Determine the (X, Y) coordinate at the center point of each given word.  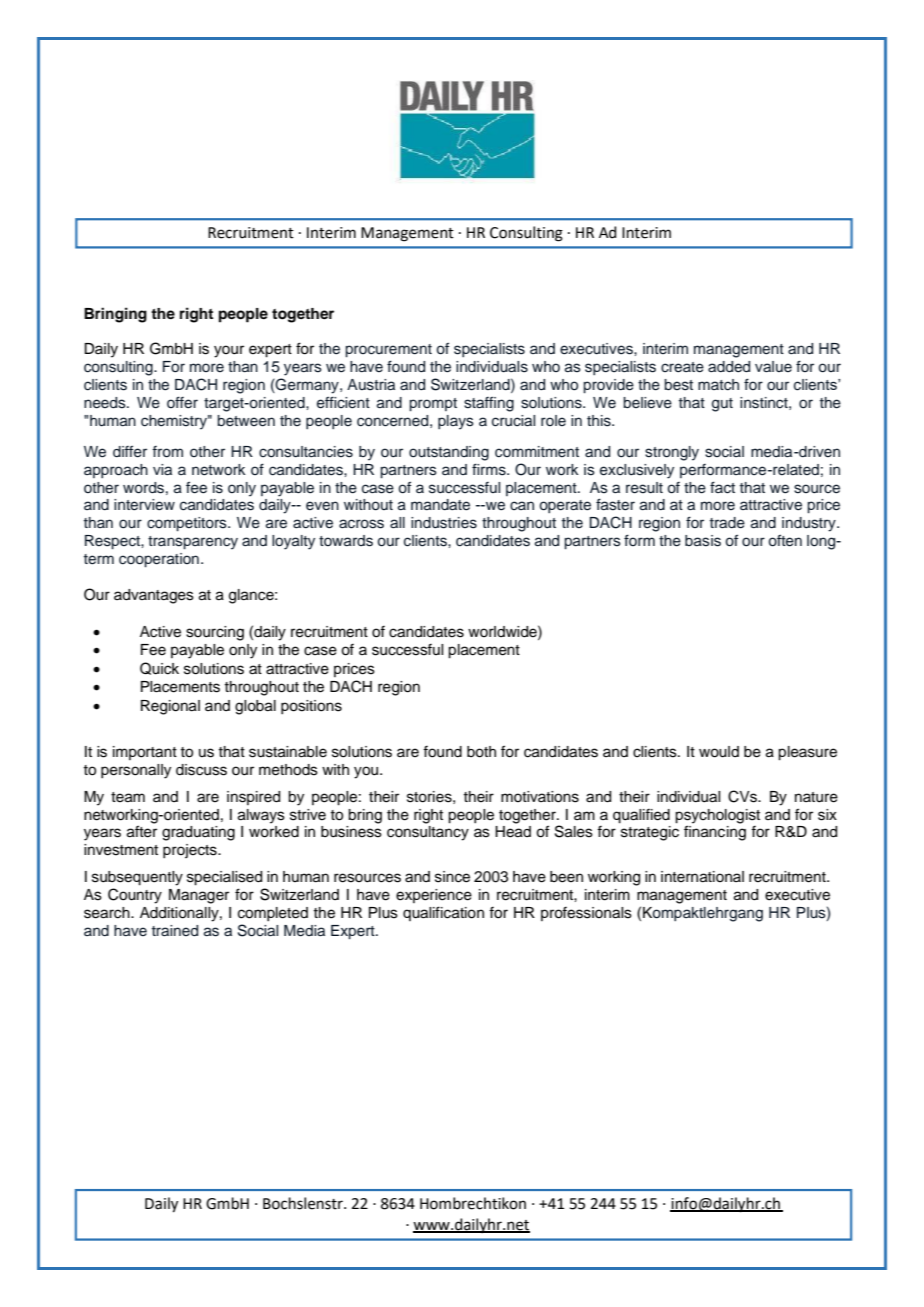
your (229, 351)
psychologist (717, 817)
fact (722, 487)
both (481, 752)
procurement (388, 350)
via (162, 469)
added (729, 367)
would (719, 752)
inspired (253, 798)
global (255, 707)
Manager (199, 896)
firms (490, 469)
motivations (540, 797)
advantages (154, 596)
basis (703, 541)
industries (444, 523)
